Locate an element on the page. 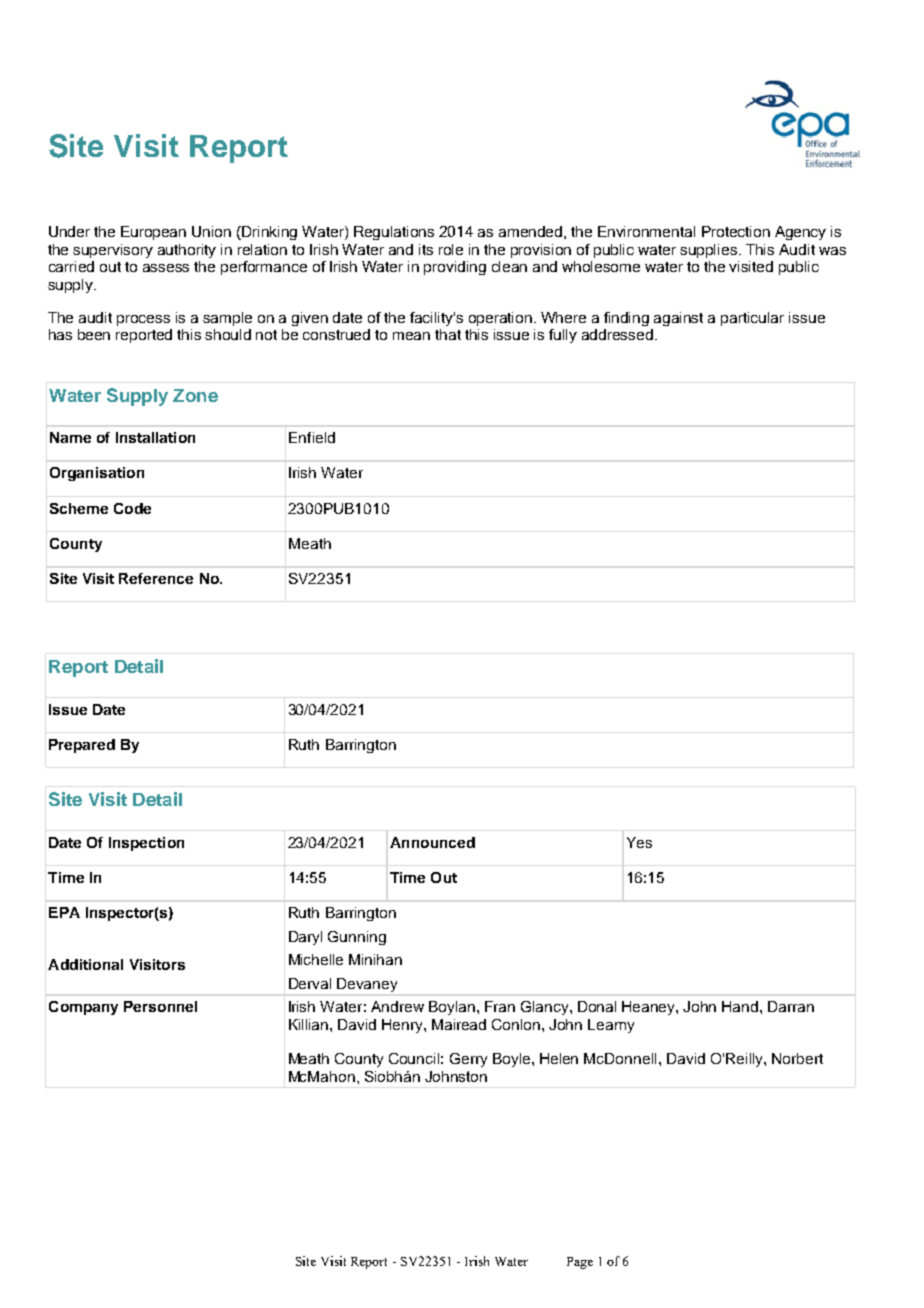 This image has width=924, height=1308. providing is located at coordinates (455, 268).
